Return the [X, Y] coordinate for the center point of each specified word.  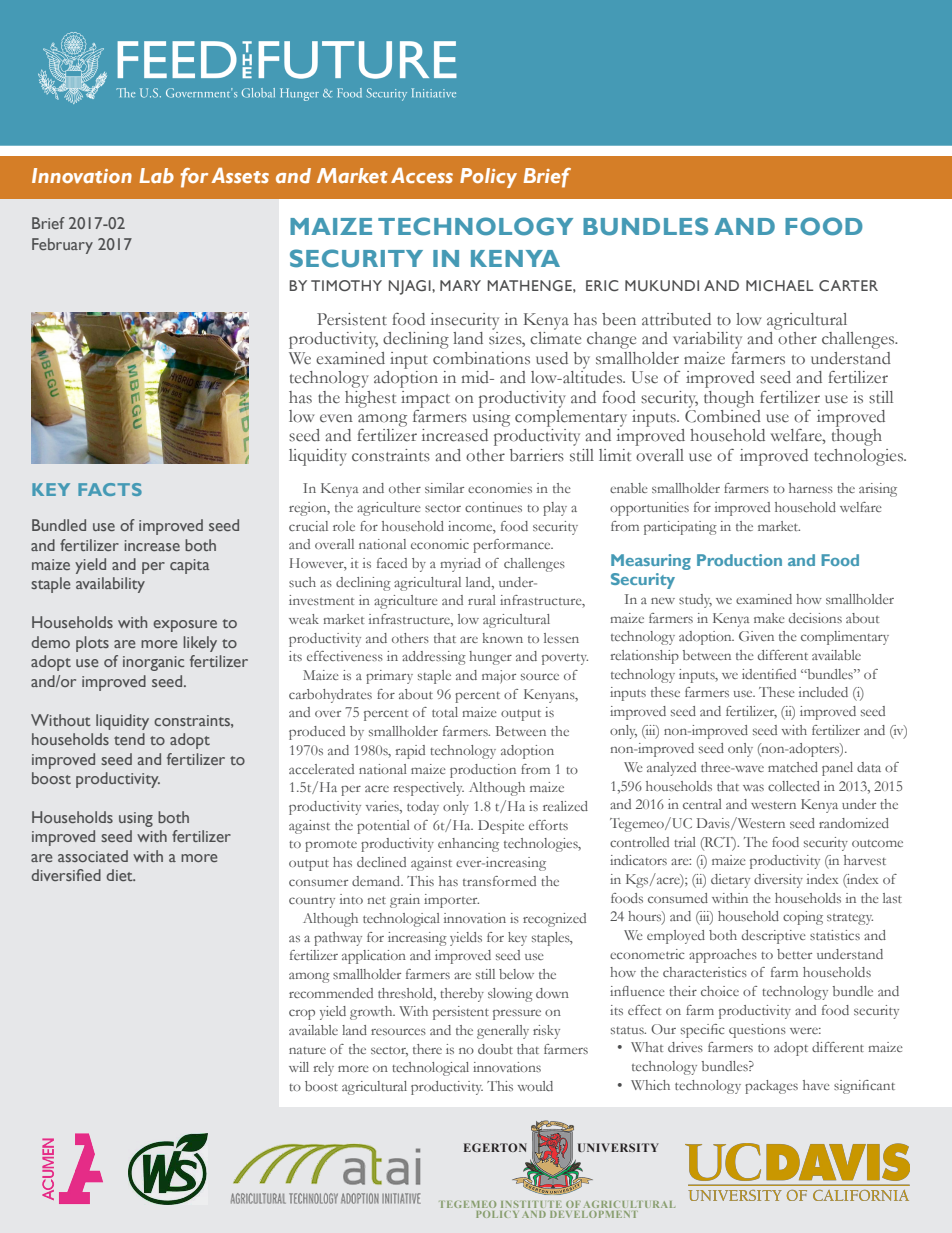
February [62, 246]
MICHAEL [779, 285]
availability [110, 585]
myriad [460, 565]
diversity [778, 881]
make [769, 618]
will [299, 1067]
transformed [499, 881]
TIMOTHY [346, 285]
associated [93, 856]
